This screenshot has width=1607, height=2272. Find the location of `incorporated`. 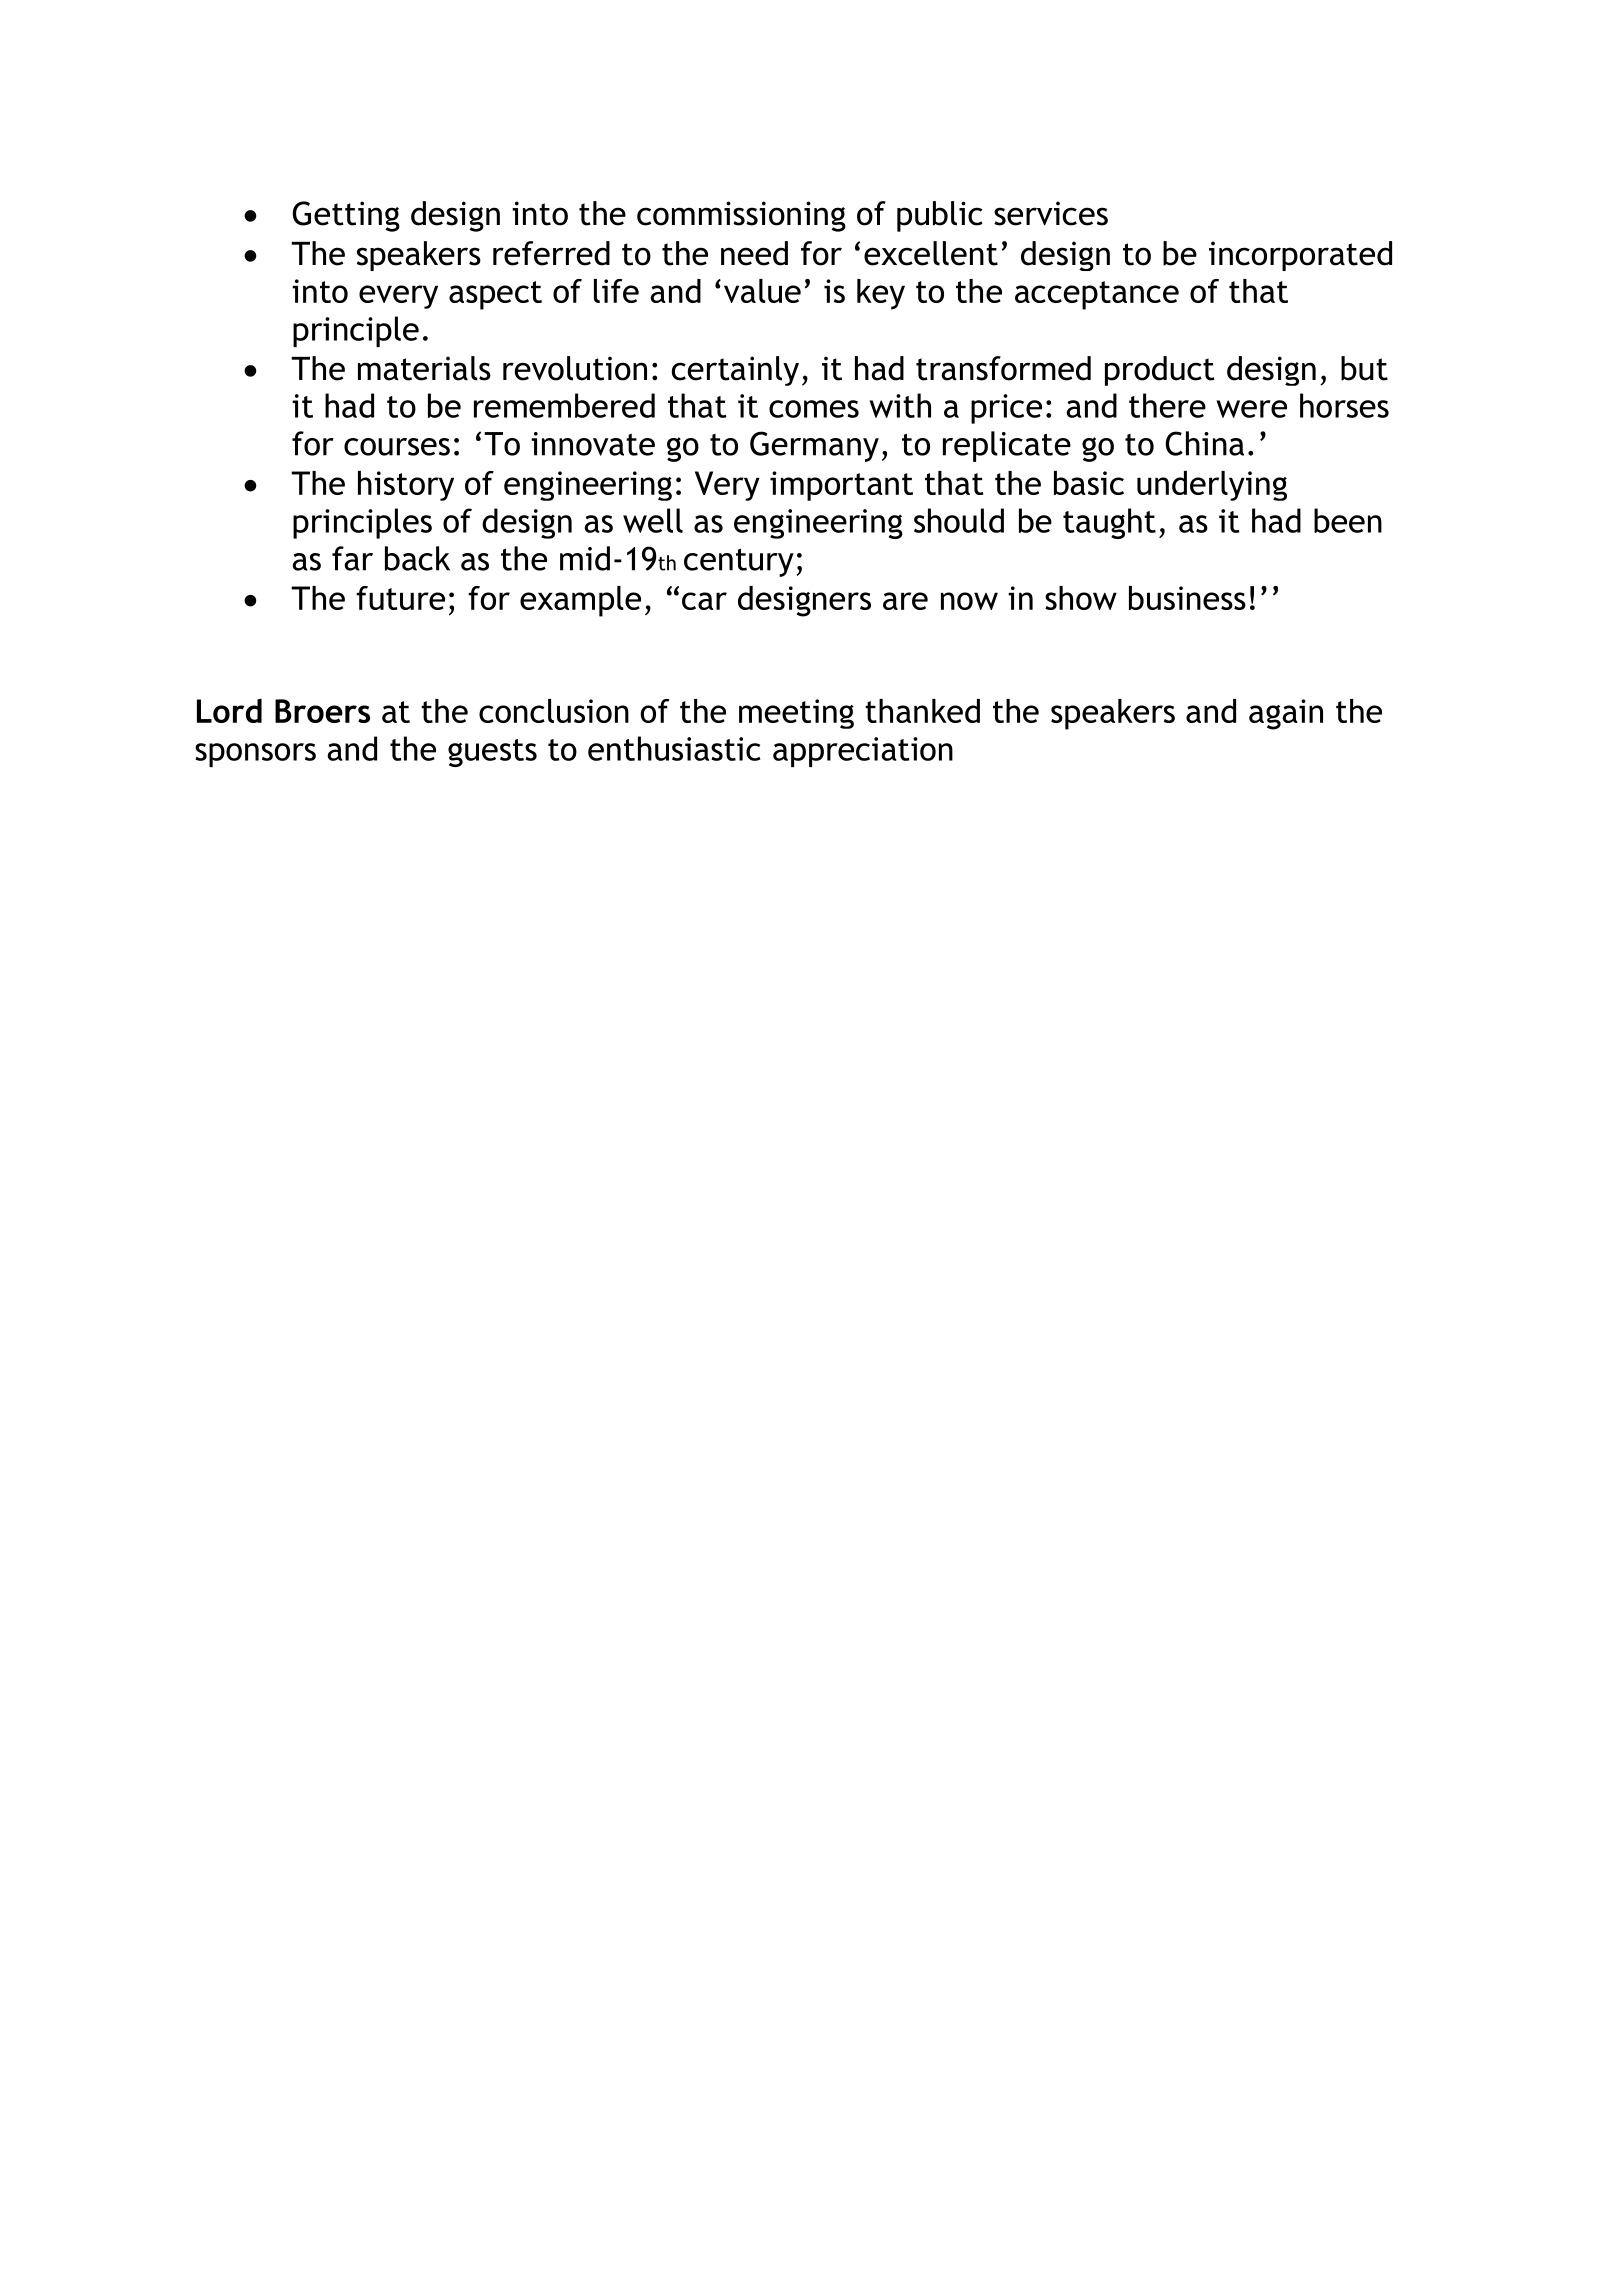

incorporated is located at coordinates (1300, 256).
